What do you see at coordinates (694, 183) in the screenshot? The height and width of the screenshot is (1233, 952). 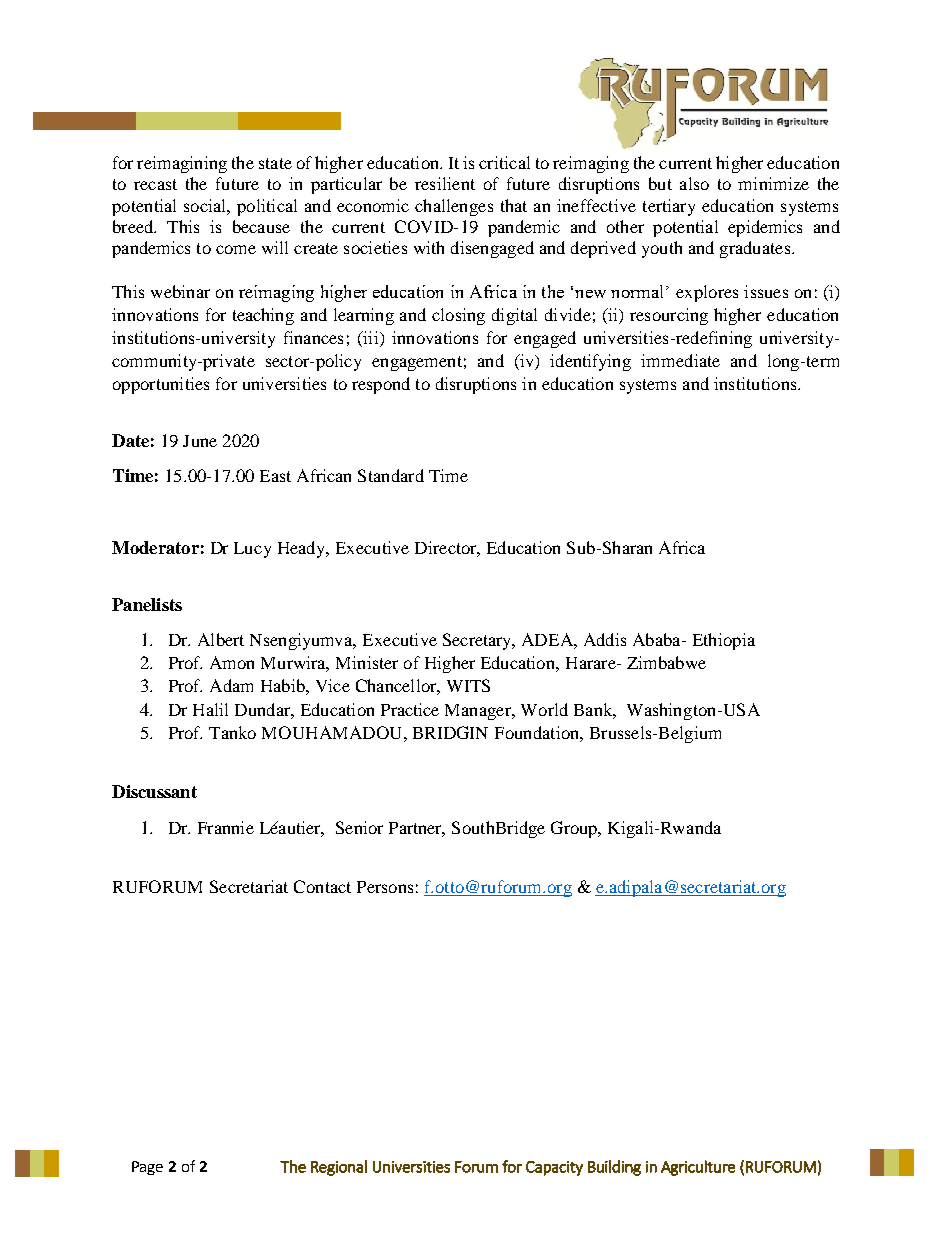 I see `also` at bounding box center [694, 183].
